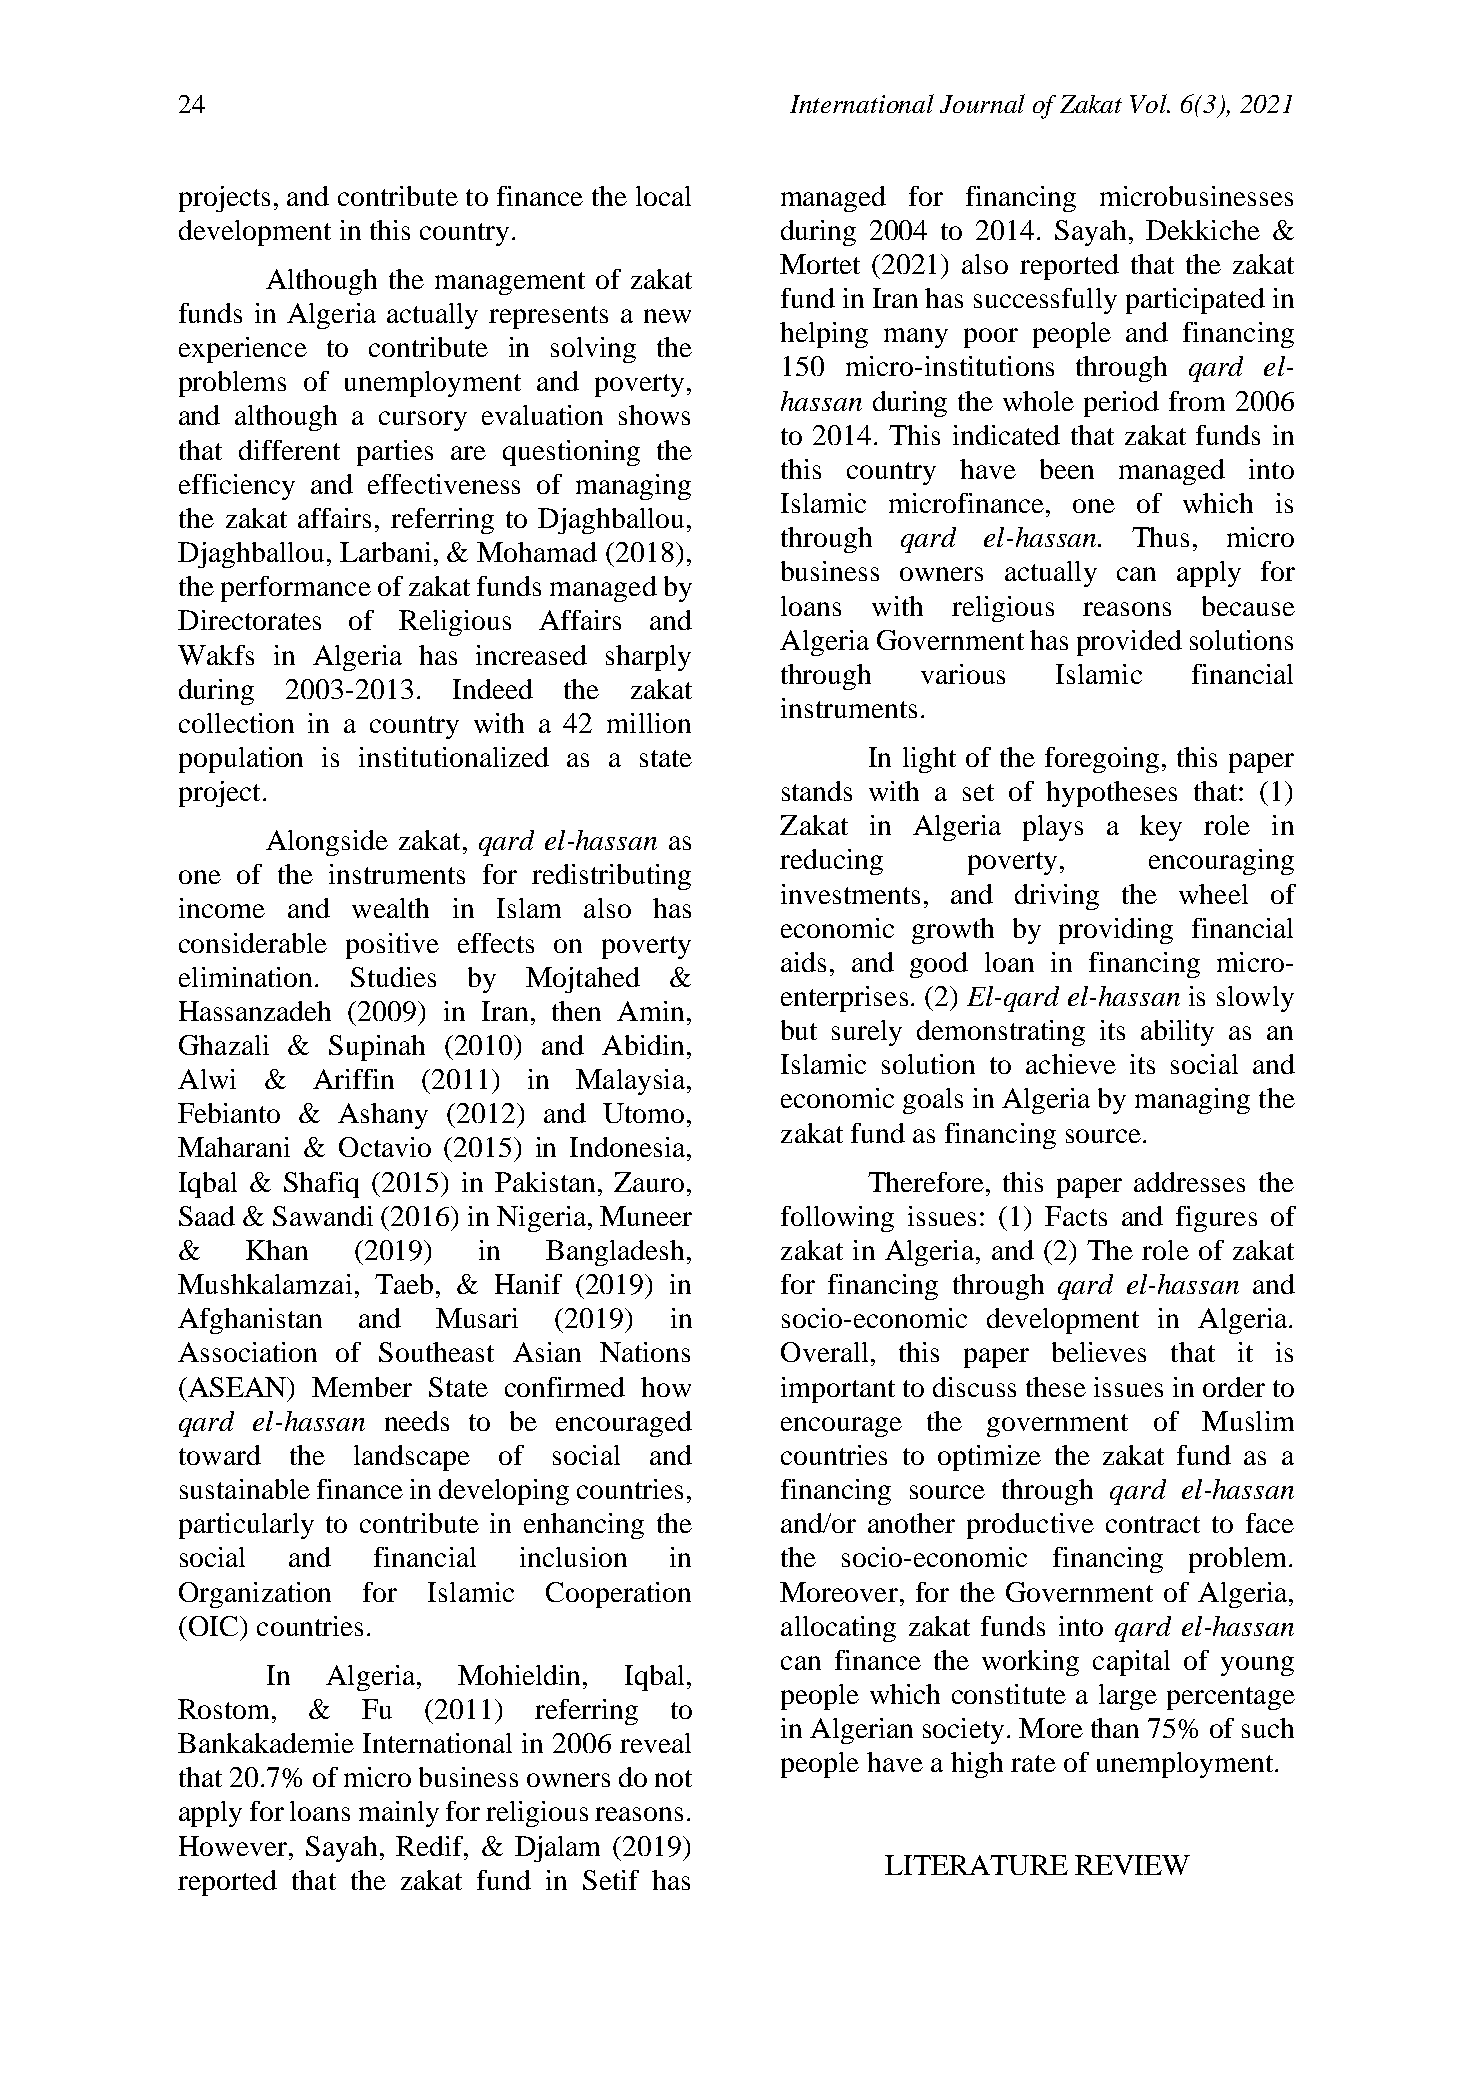  Describe the element at coordinates (655, 1743) in the screenshot. I see `reveal` at that location.
